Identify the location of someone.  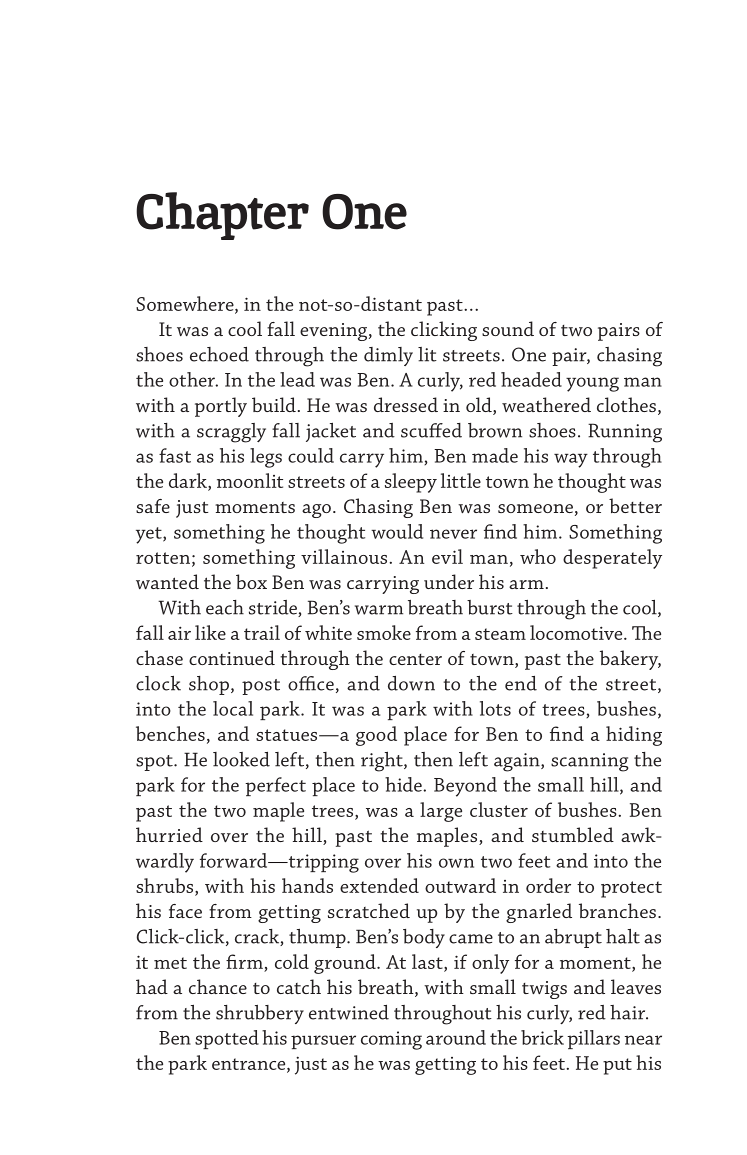
(535, 508).
